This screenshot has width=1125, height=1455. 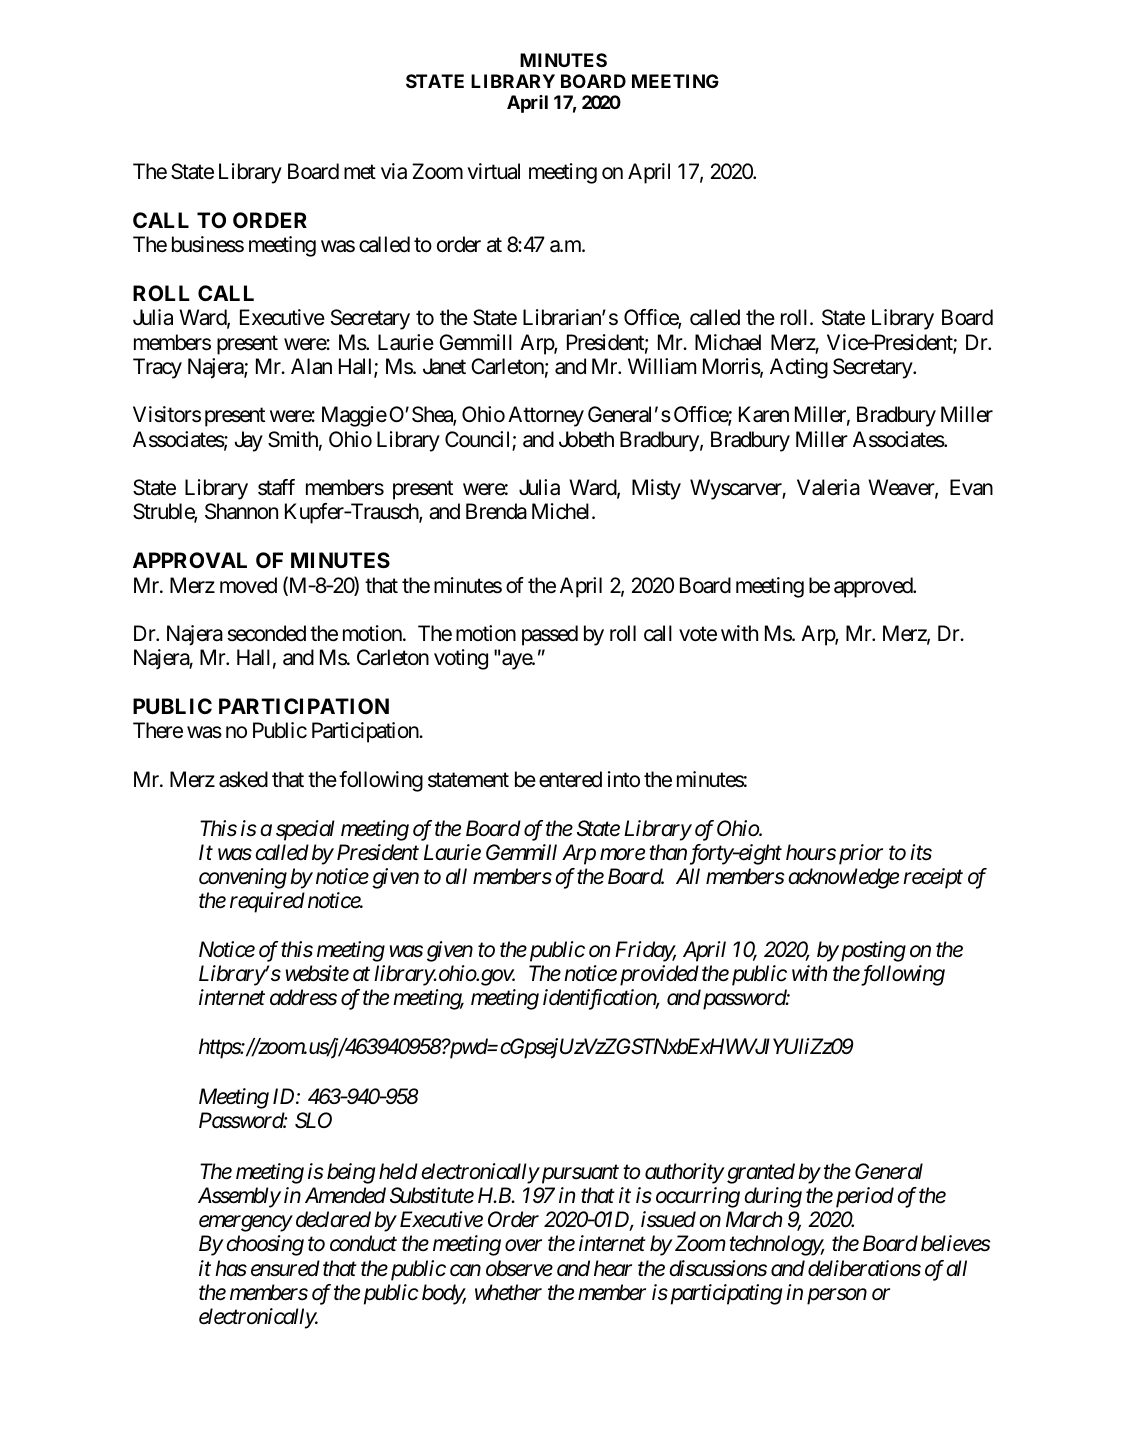 What do you see at coordinates (267, 902) in the screenshot?
I see `required` at bounding box center [267, 902].
